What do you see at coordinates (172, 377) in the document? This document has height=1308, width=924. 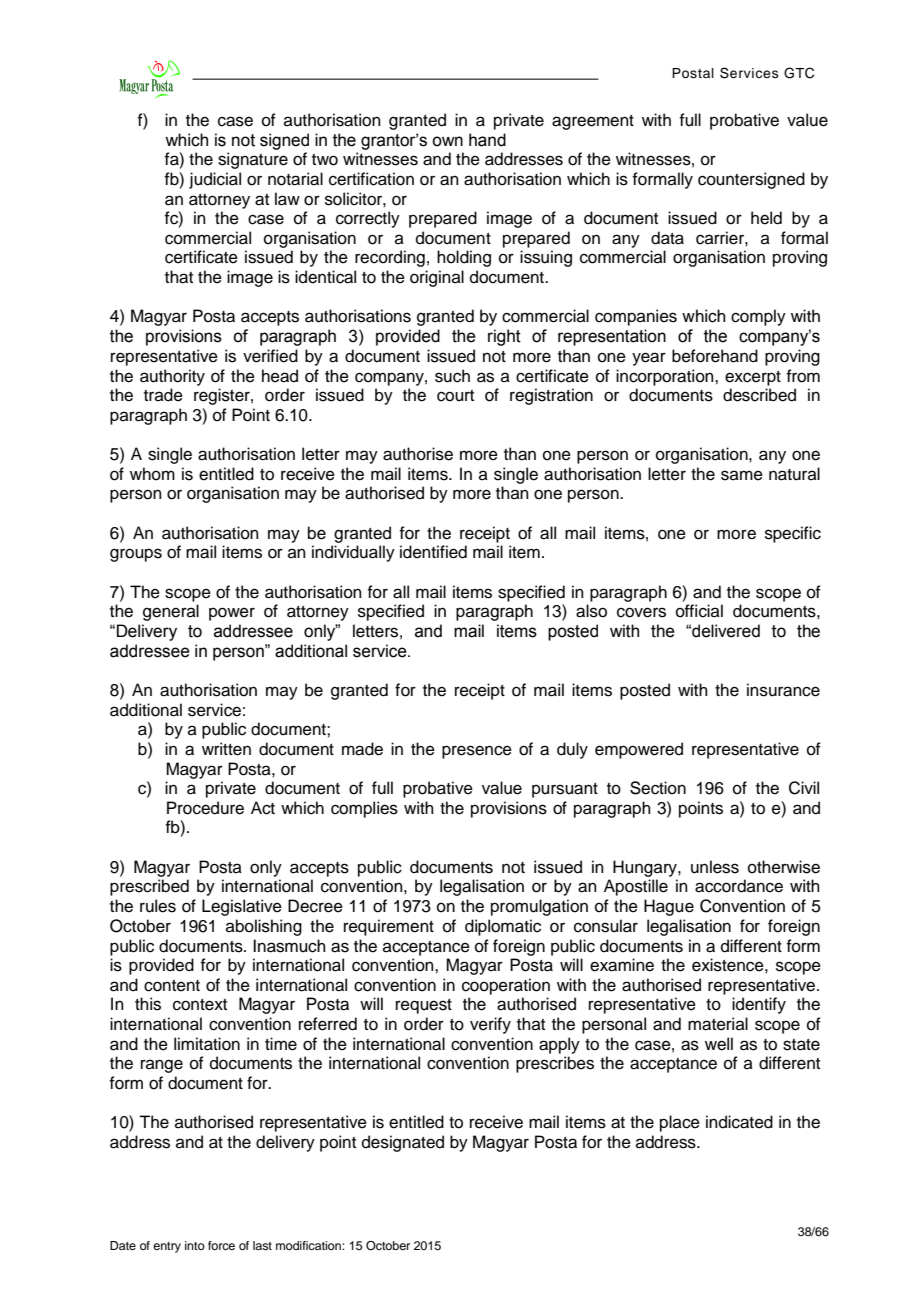 I see `authority` at bounding box center [172, 377].
